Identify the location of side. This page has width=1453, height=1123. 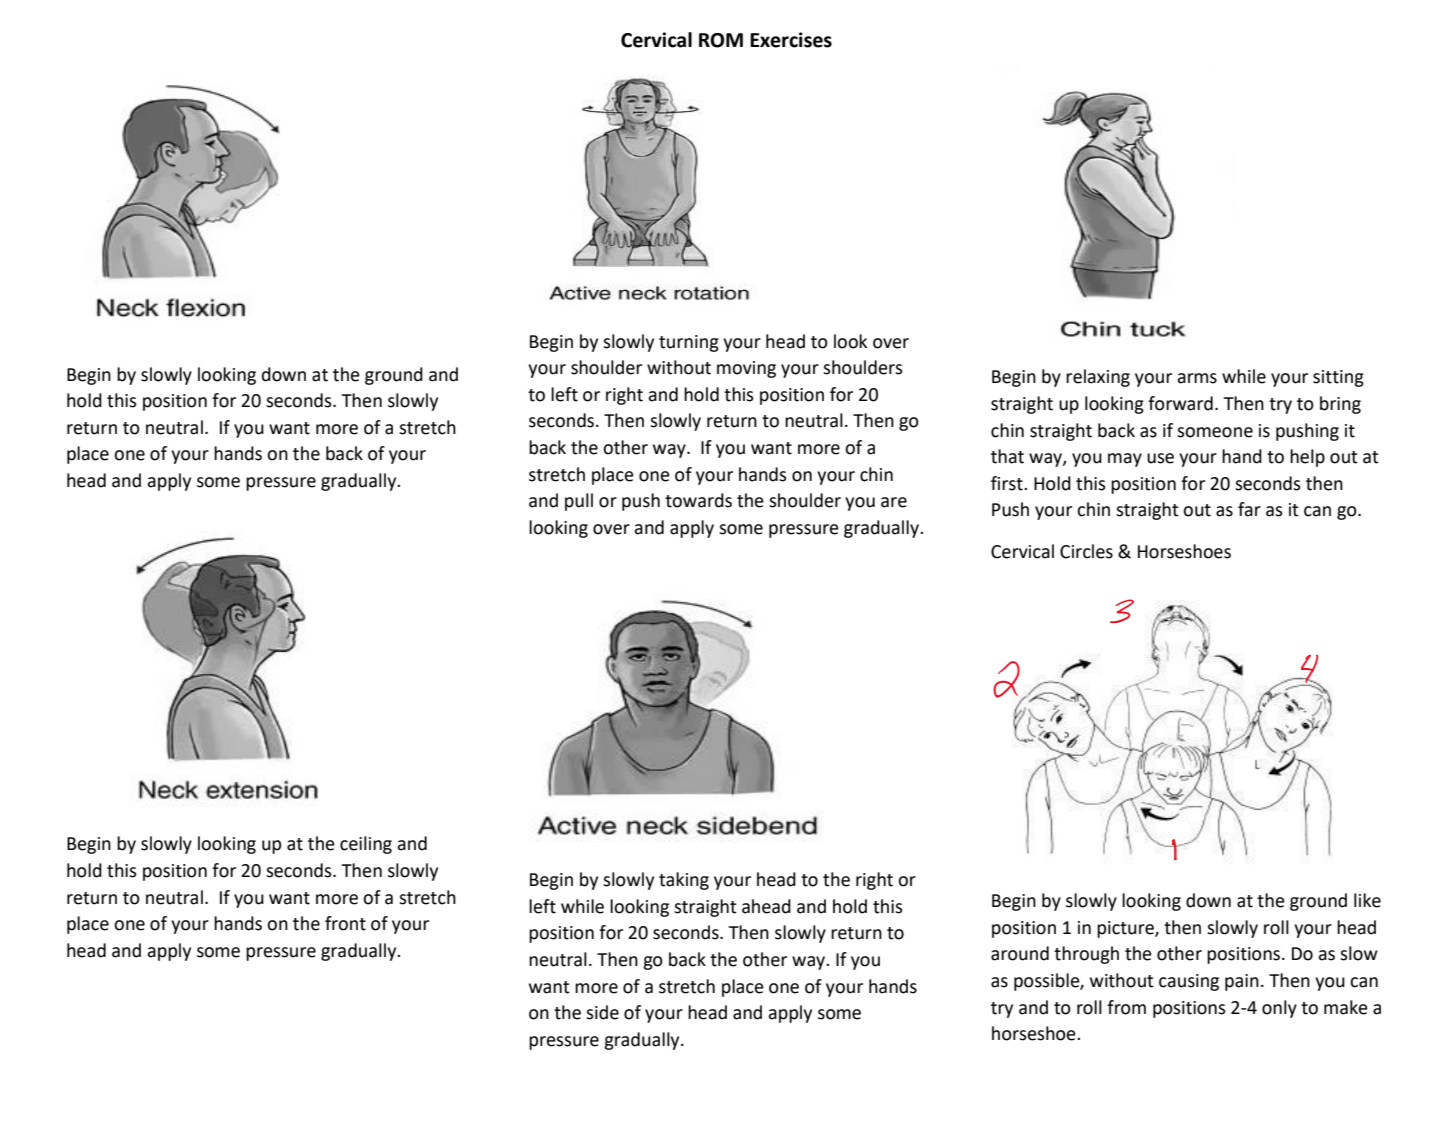
(602, 1012).
